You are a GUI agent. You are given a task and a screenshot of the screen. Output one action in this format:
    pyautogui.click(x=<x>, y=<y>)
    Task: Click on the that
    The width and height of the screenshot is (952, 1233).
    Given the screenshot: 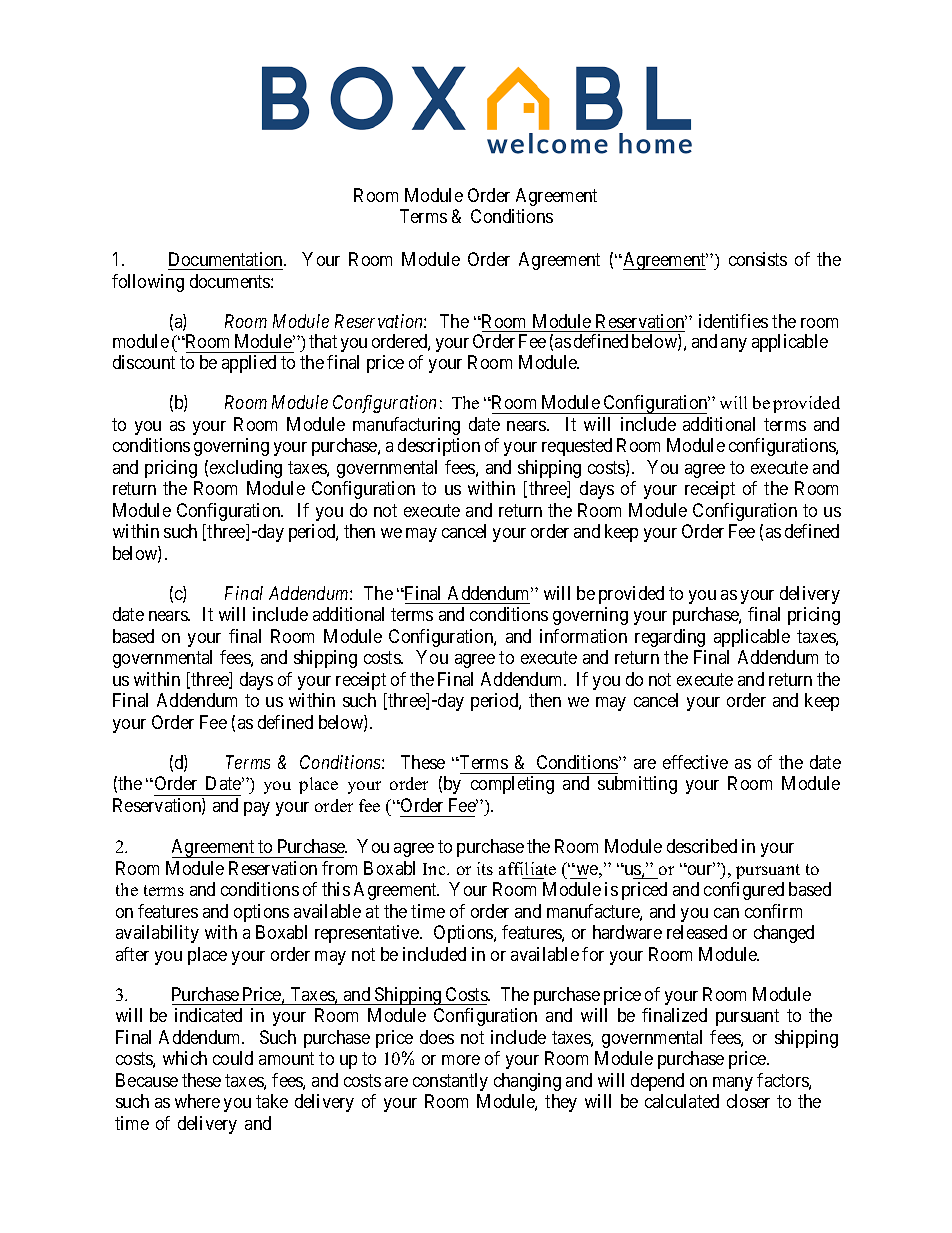 What is the action you would take?
    pyautogui.click(x=323, y=341)
